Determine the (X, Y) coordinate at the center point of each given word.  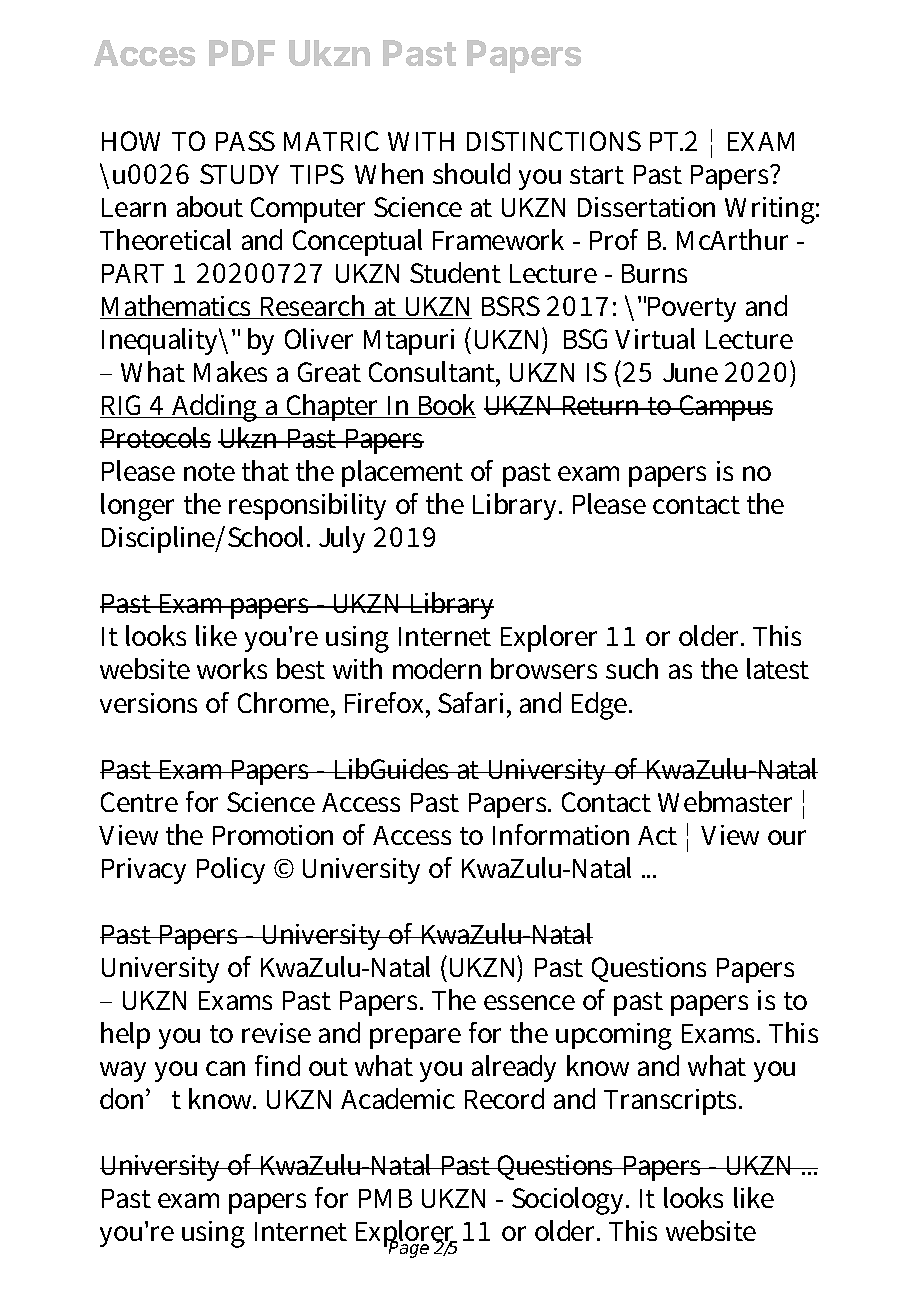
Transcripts (672, 1102)
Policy (231, 870)
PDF (242, 53)
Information (561, 834)
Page (408, 1249)
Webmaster (725, 801)
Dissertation (646, 207)
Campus (725, 408)
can (225, 1068)
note (209, 472)
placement (402, 473)
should (471, 173)
